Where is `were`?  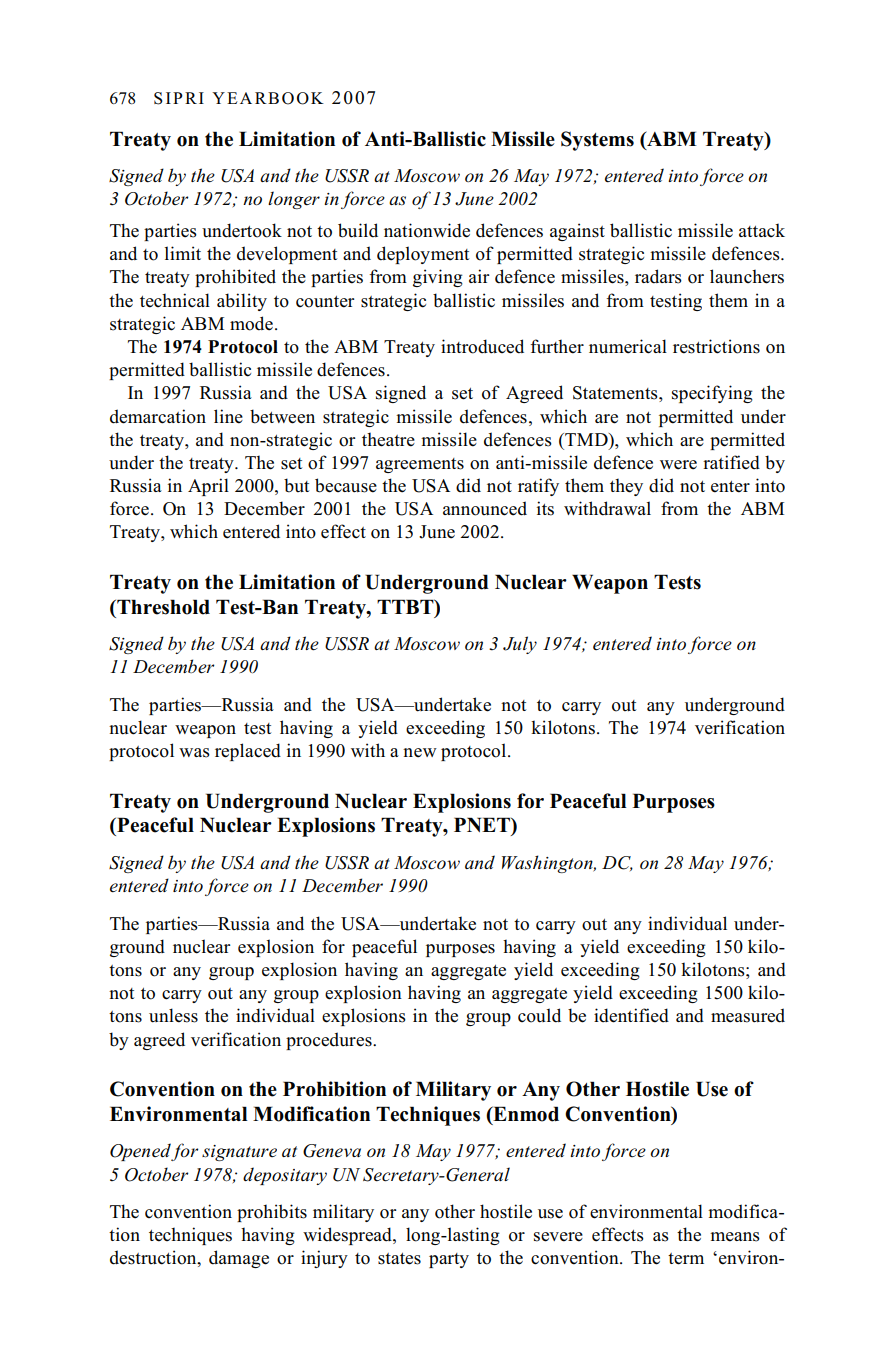 were is located at coordinates (678, 465).
